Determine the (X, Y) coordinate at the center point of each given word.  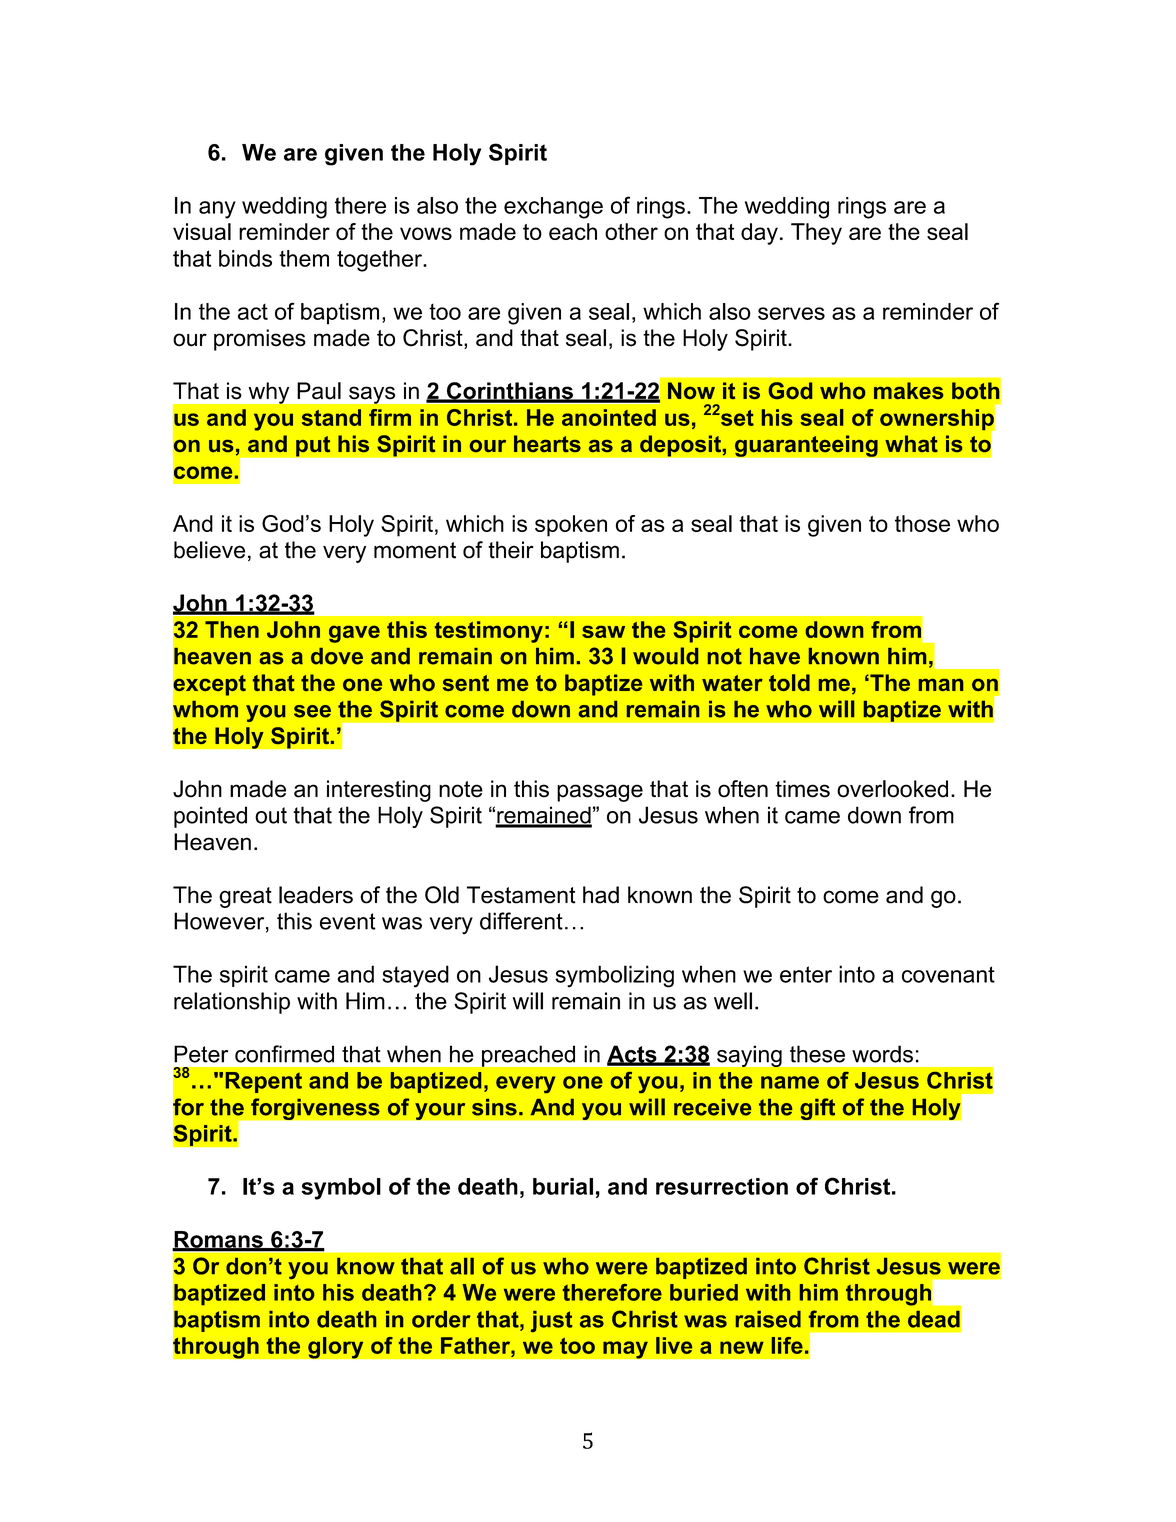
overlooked (892, 789)
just (551, 1321)
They (816, 234)
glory (336, 1347)
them (304, 258)
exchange (553, 208)
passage (600, 793)
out (271, 815)
